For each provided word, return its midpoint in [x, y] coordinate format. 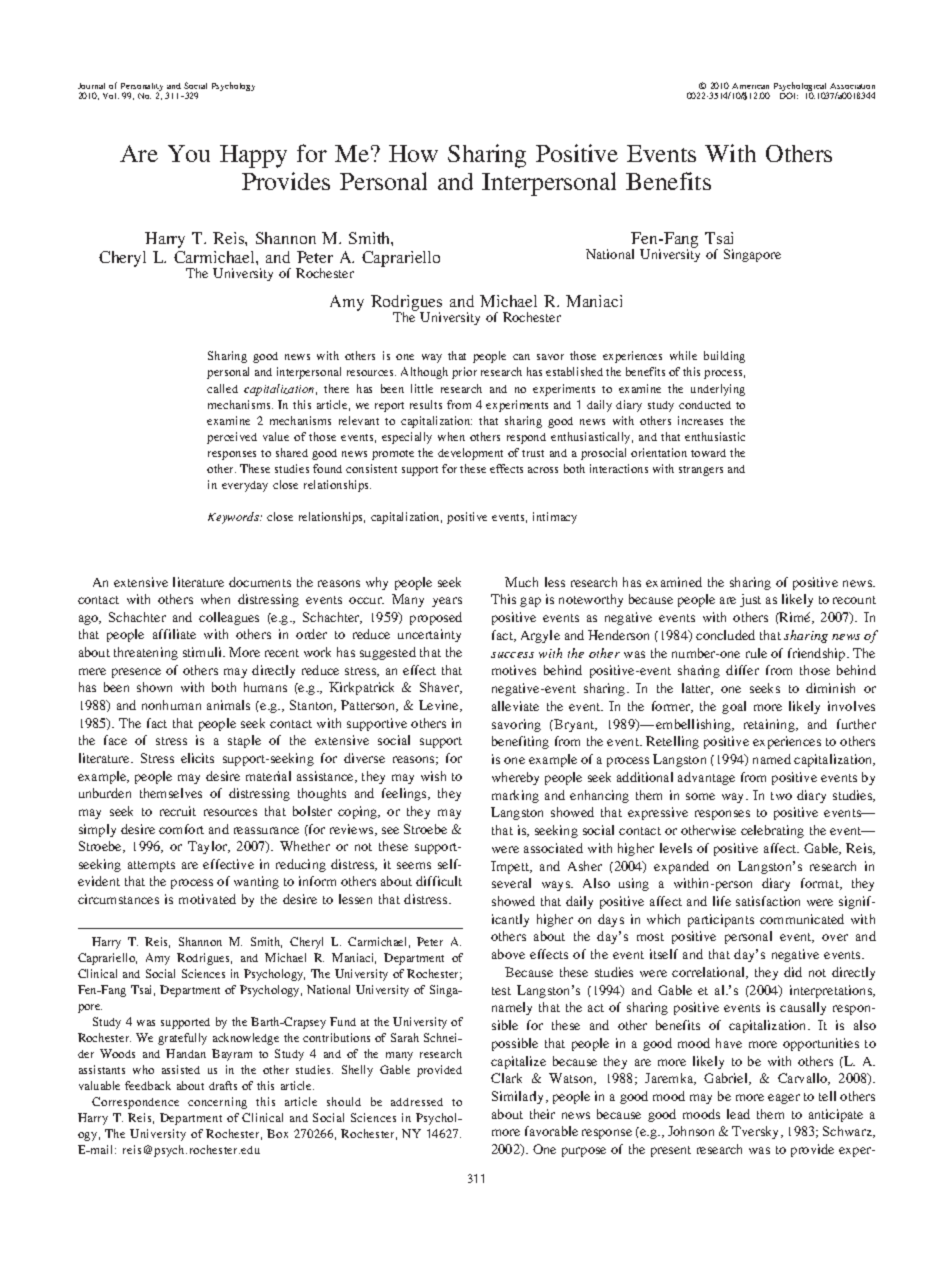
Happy [253, 156]
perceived [232, 438]
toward [708, 453]
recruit [178, 811]
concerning [217, 1103]
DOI [789, 95]
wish [433, 776]
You [189, 153]
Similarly [519, 1097]
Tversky [757, 1132]
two [781, 796]
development [470, 454]
